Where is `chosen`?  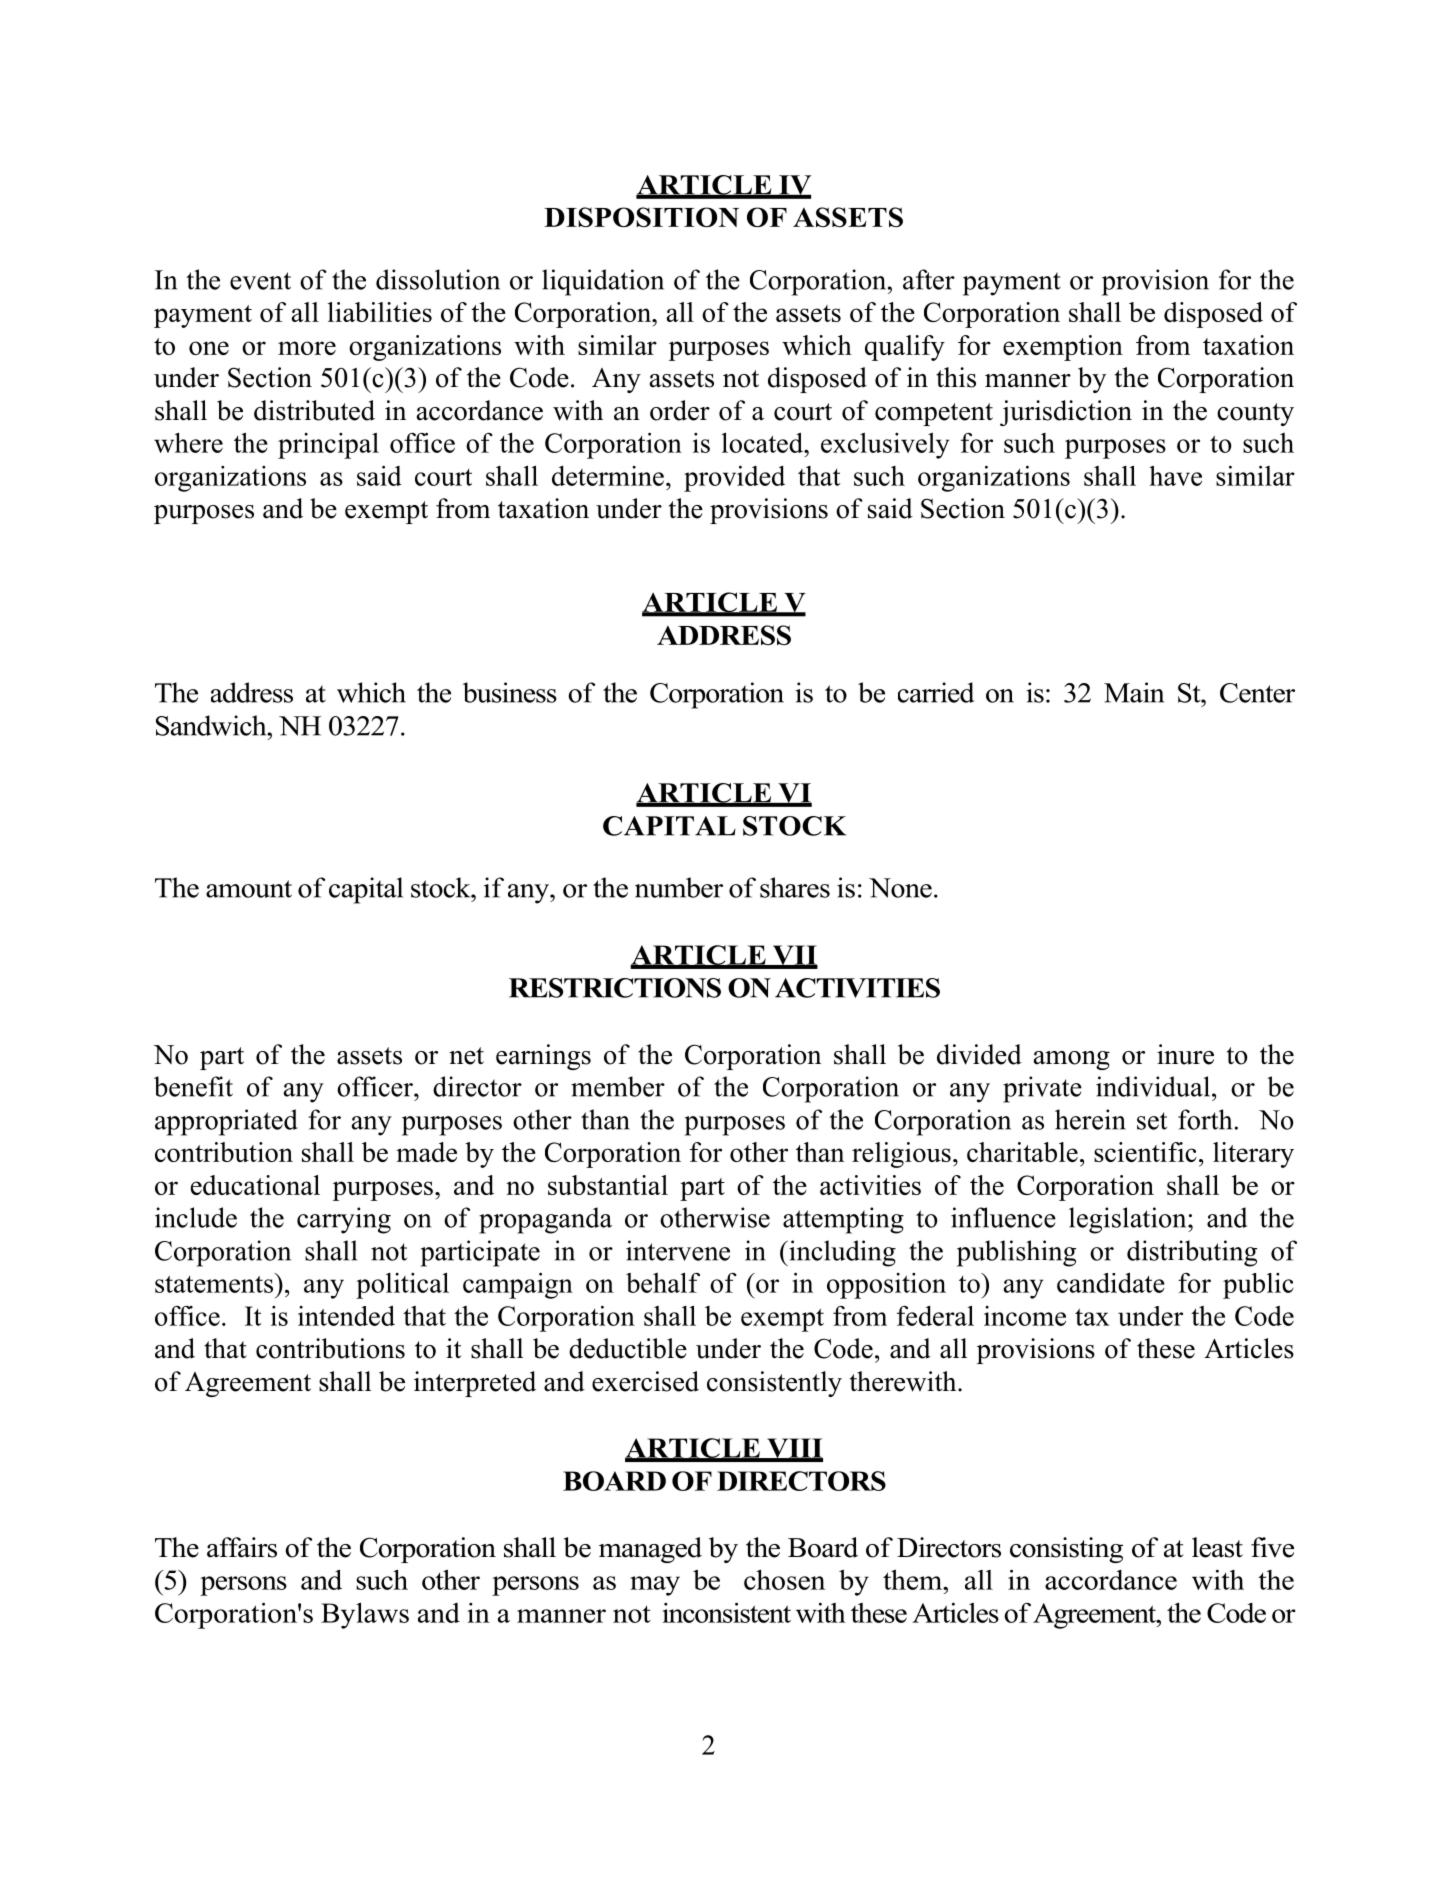 chosen is located at coordinates (784, 1579).
